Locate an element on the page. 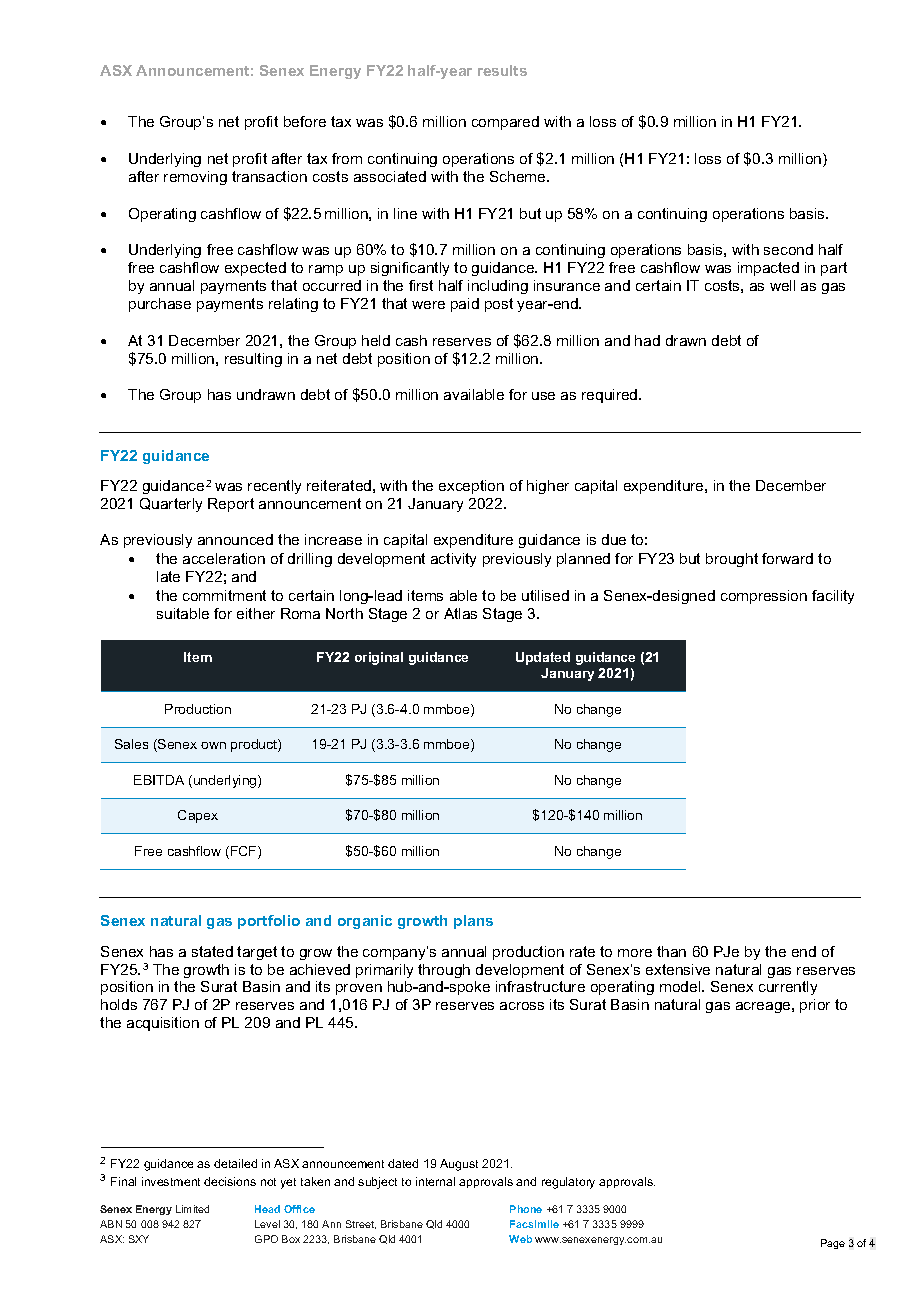 This document has height=1309, width=924. second is located at coordinates (788, 249).
